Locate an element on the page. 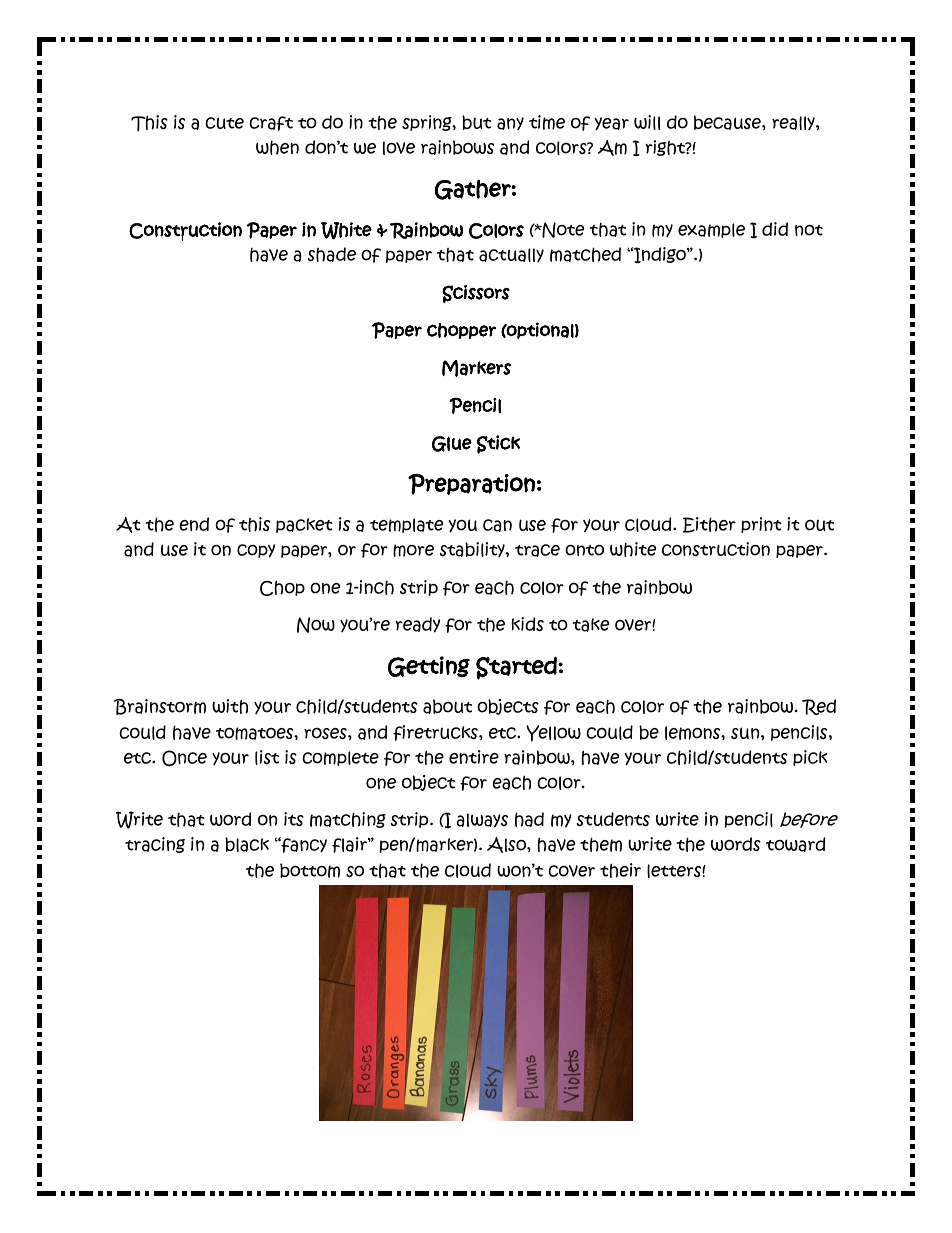 The image size is (952, 1233). but is located at coordinates (476, 122).
